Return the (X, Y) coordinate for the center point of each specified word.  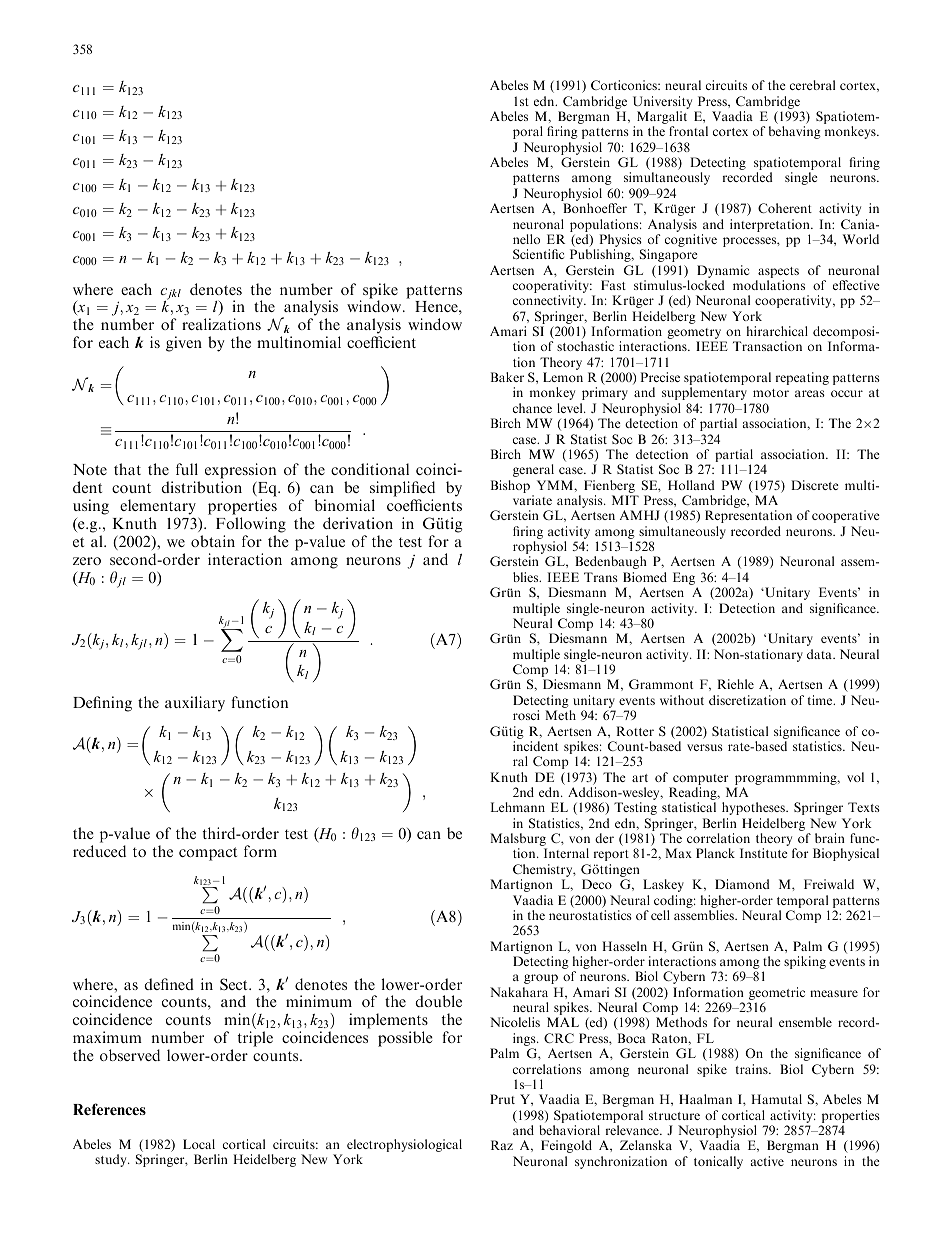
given (184, 344)
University (662, 102)
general (533, 470)
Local (199, 1144)
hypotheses (754, 808)
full (187, 469)
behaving (795, 132)
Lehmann (518, 807)
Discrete (815, 485)
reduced (99, 851)
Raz (502, 1145)
